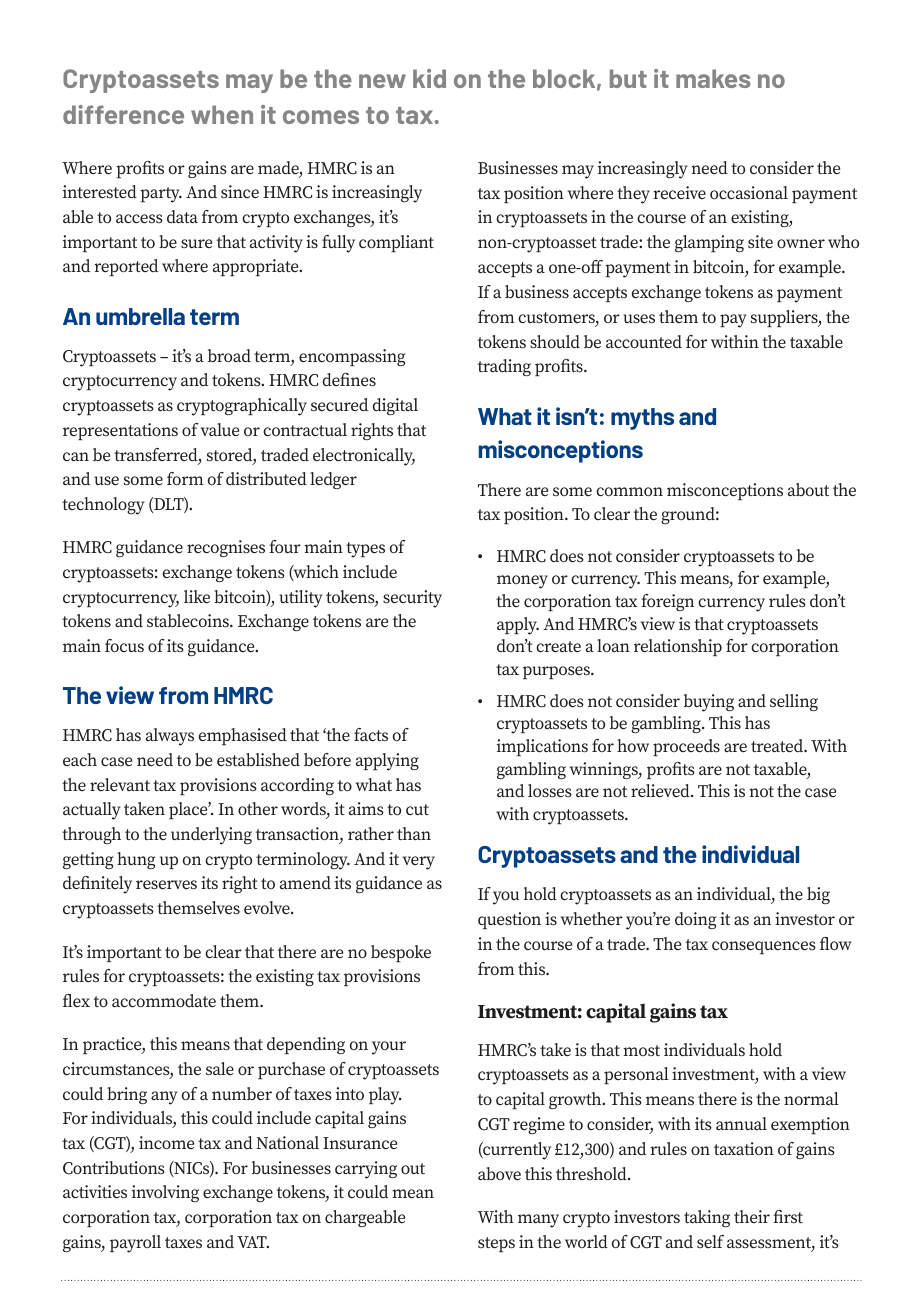  What do you see at coordinates (123, 114) in the page?
I see `difference` at bounding box center [123, 114].
